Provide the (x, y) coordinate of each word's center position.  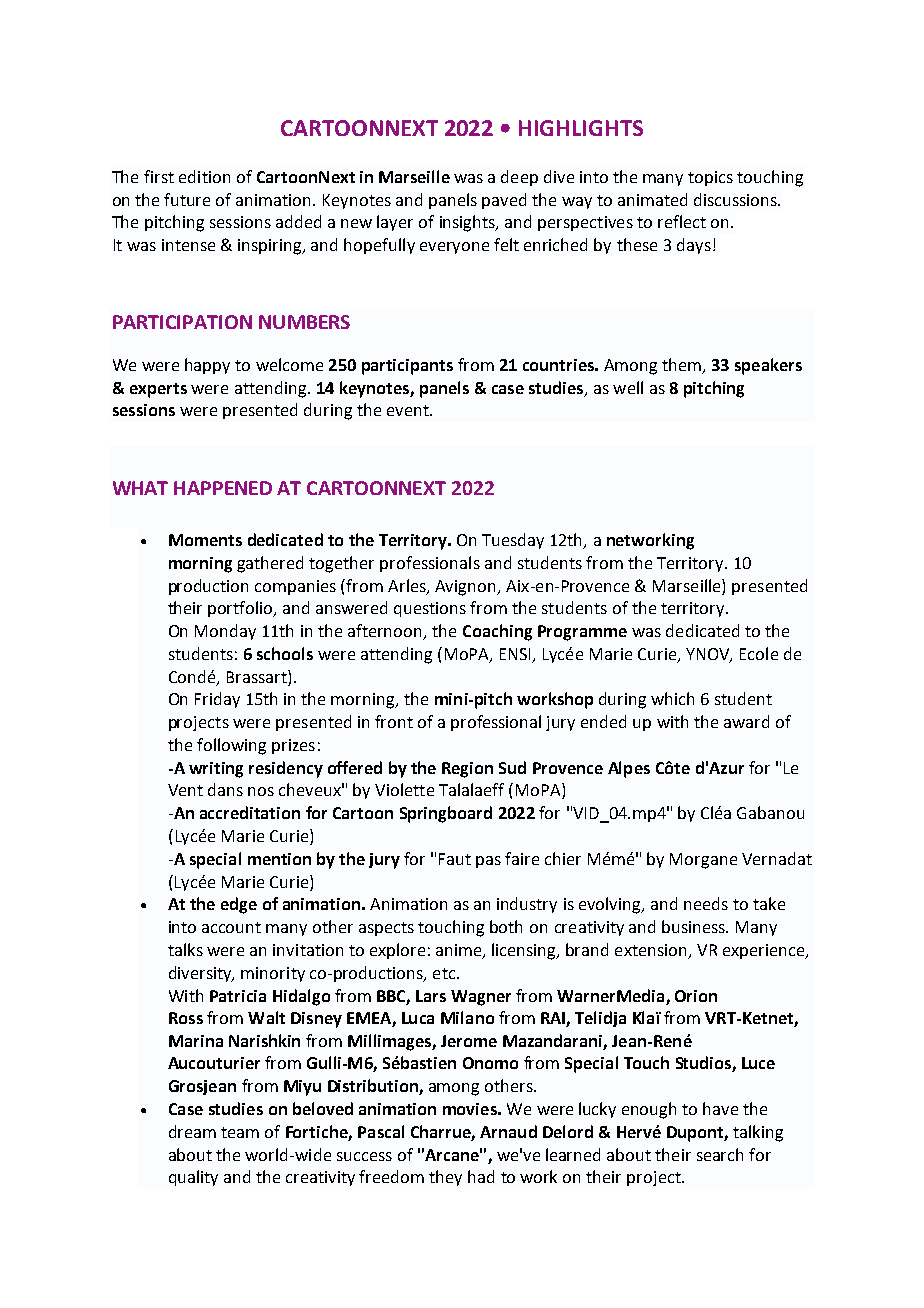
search (720, 1154)
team (240, 1132)
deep (519, 178)
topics (710, 178)
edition (204, 176)
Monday (225, 632)
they (445, 1178)
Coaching (497, 632)
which (672, 698)
